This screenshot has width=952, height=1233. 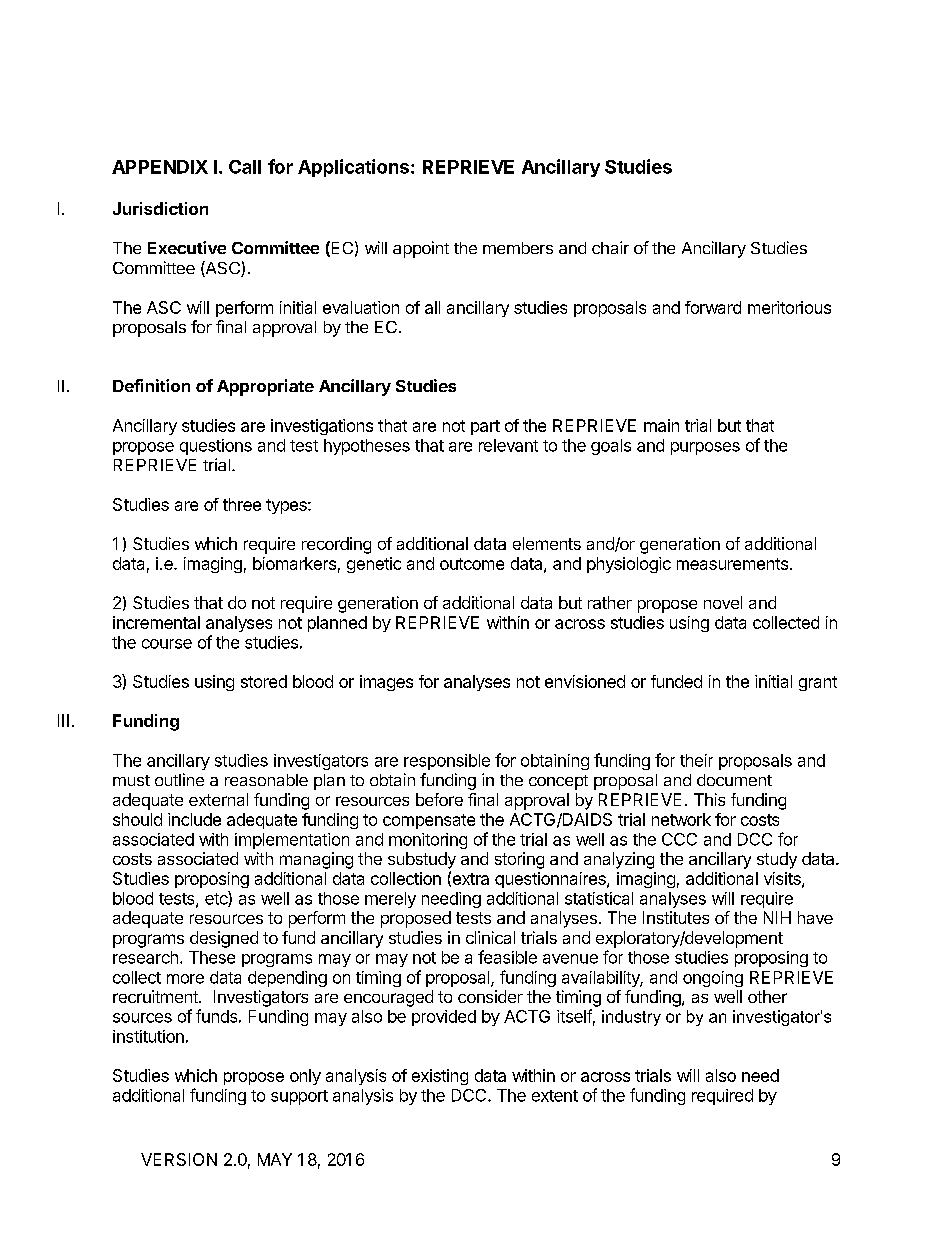 What do you see at coordinates (610, 247) in the screenshot?
I see `chair` at bounding box center [610, 247].
